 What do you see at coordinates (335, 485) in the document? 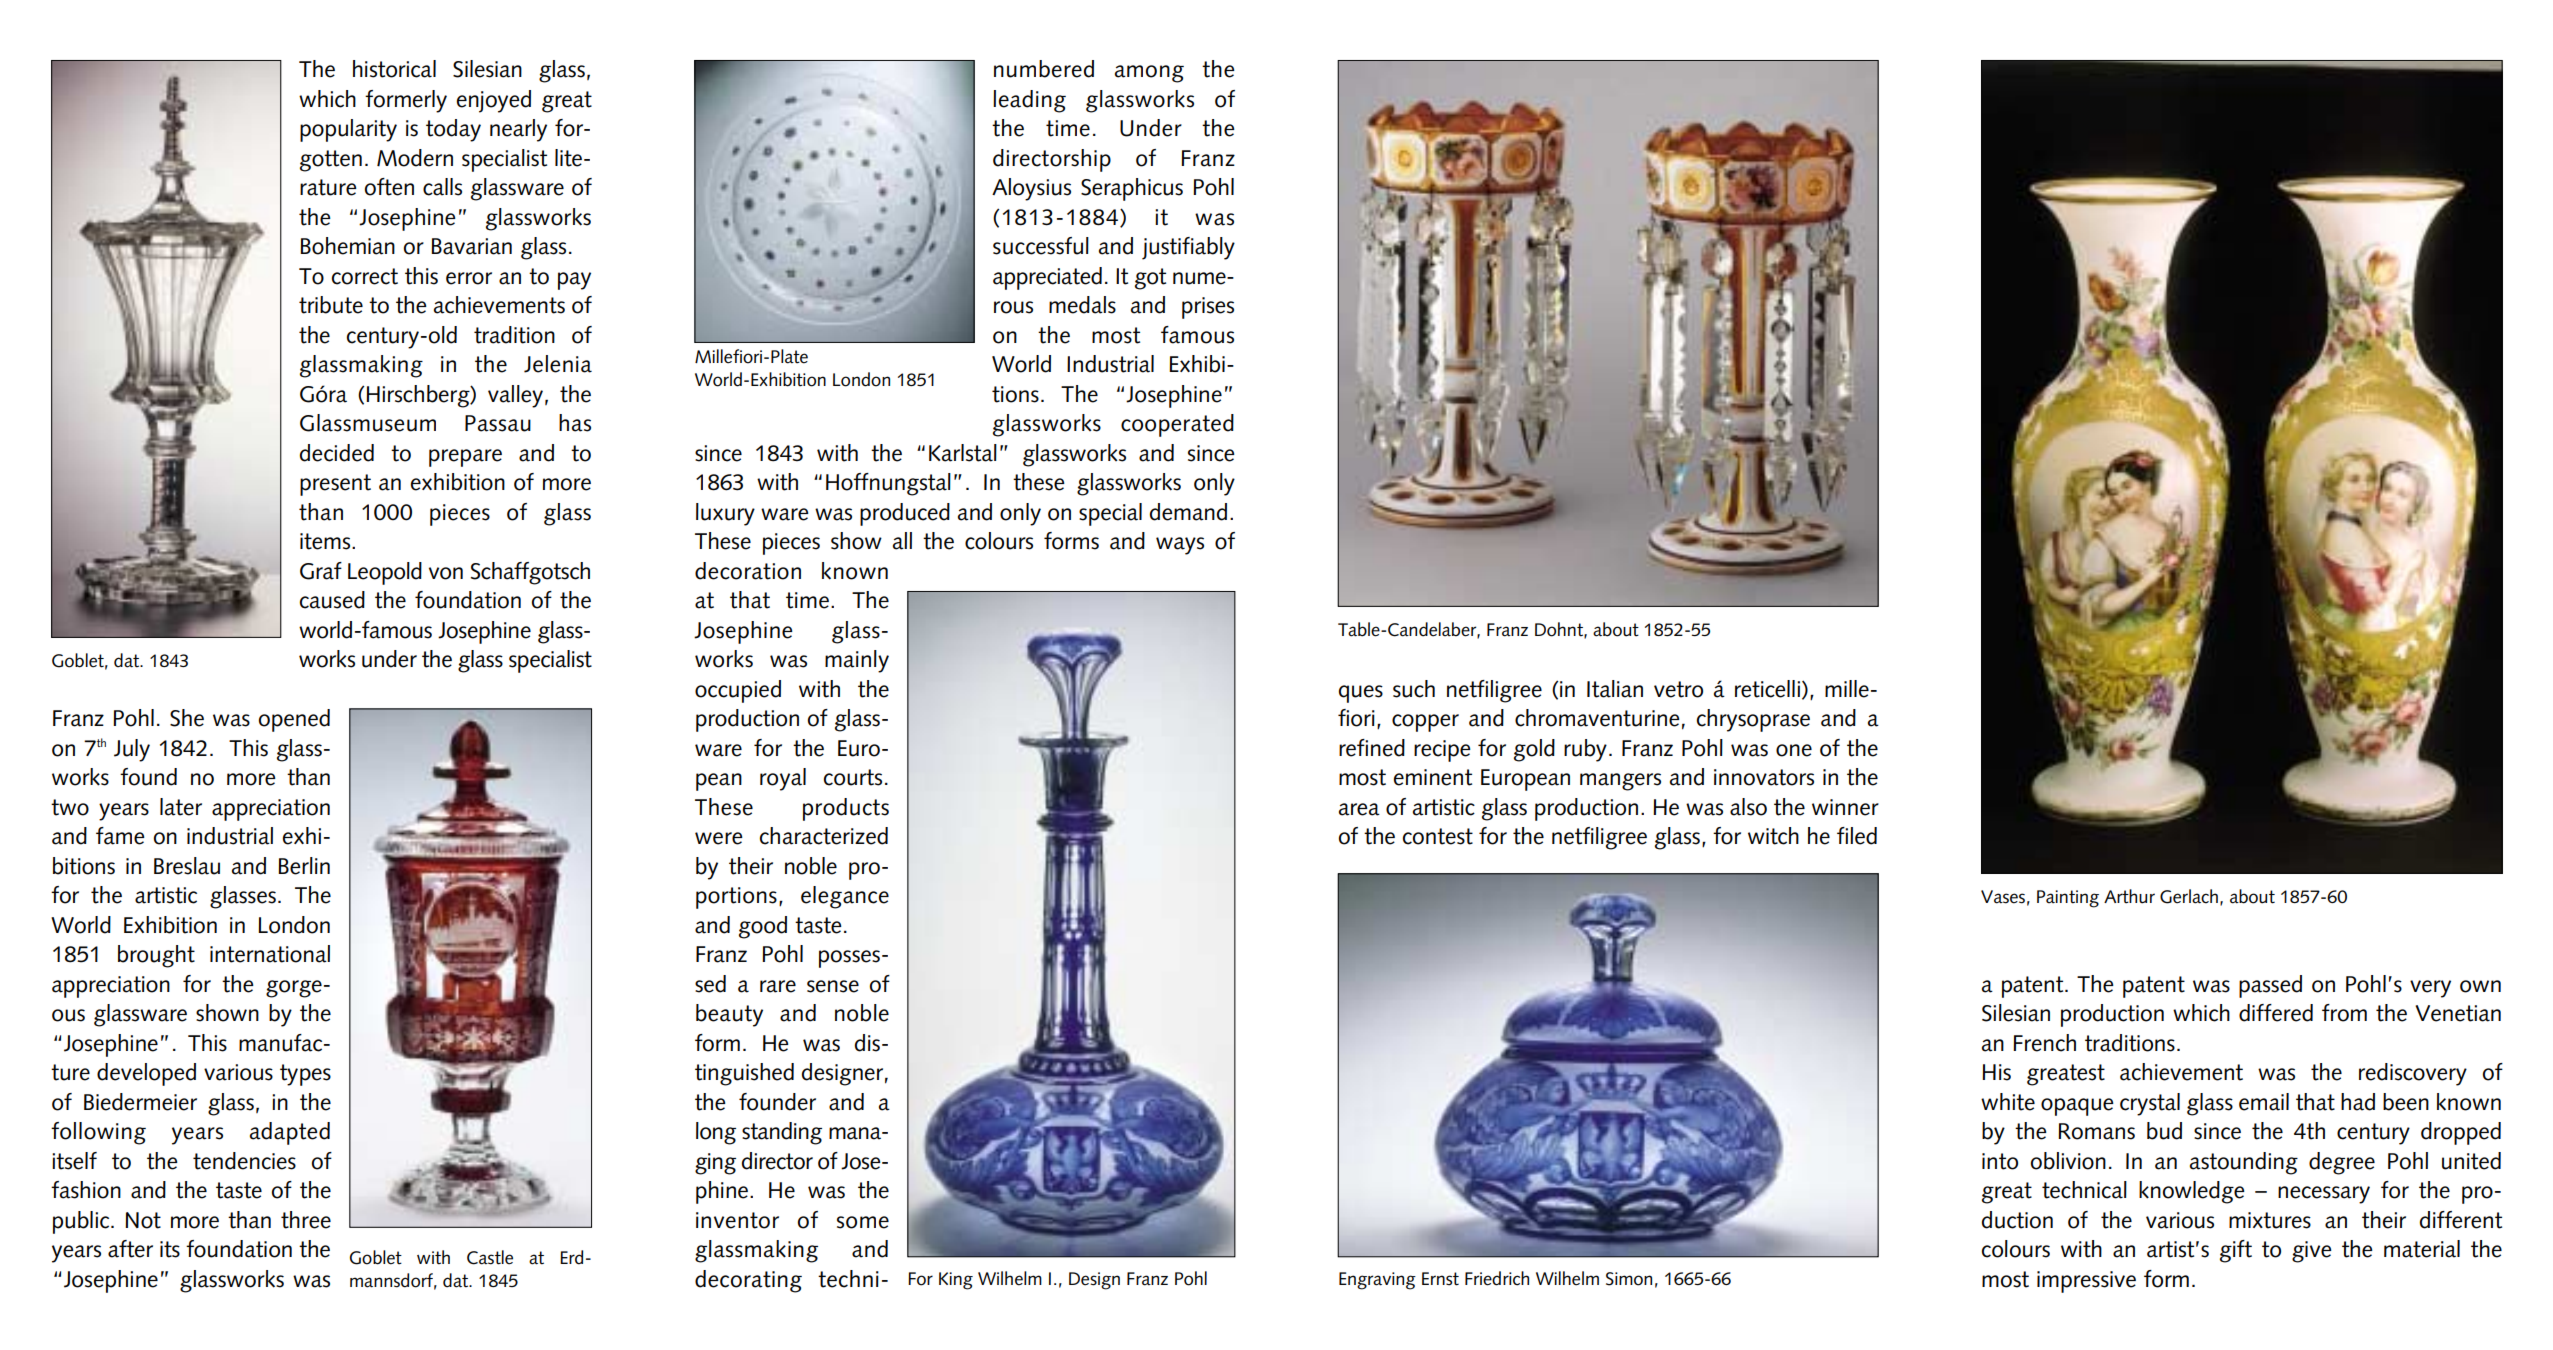
I see `present` at bounding box center [335, 485].
